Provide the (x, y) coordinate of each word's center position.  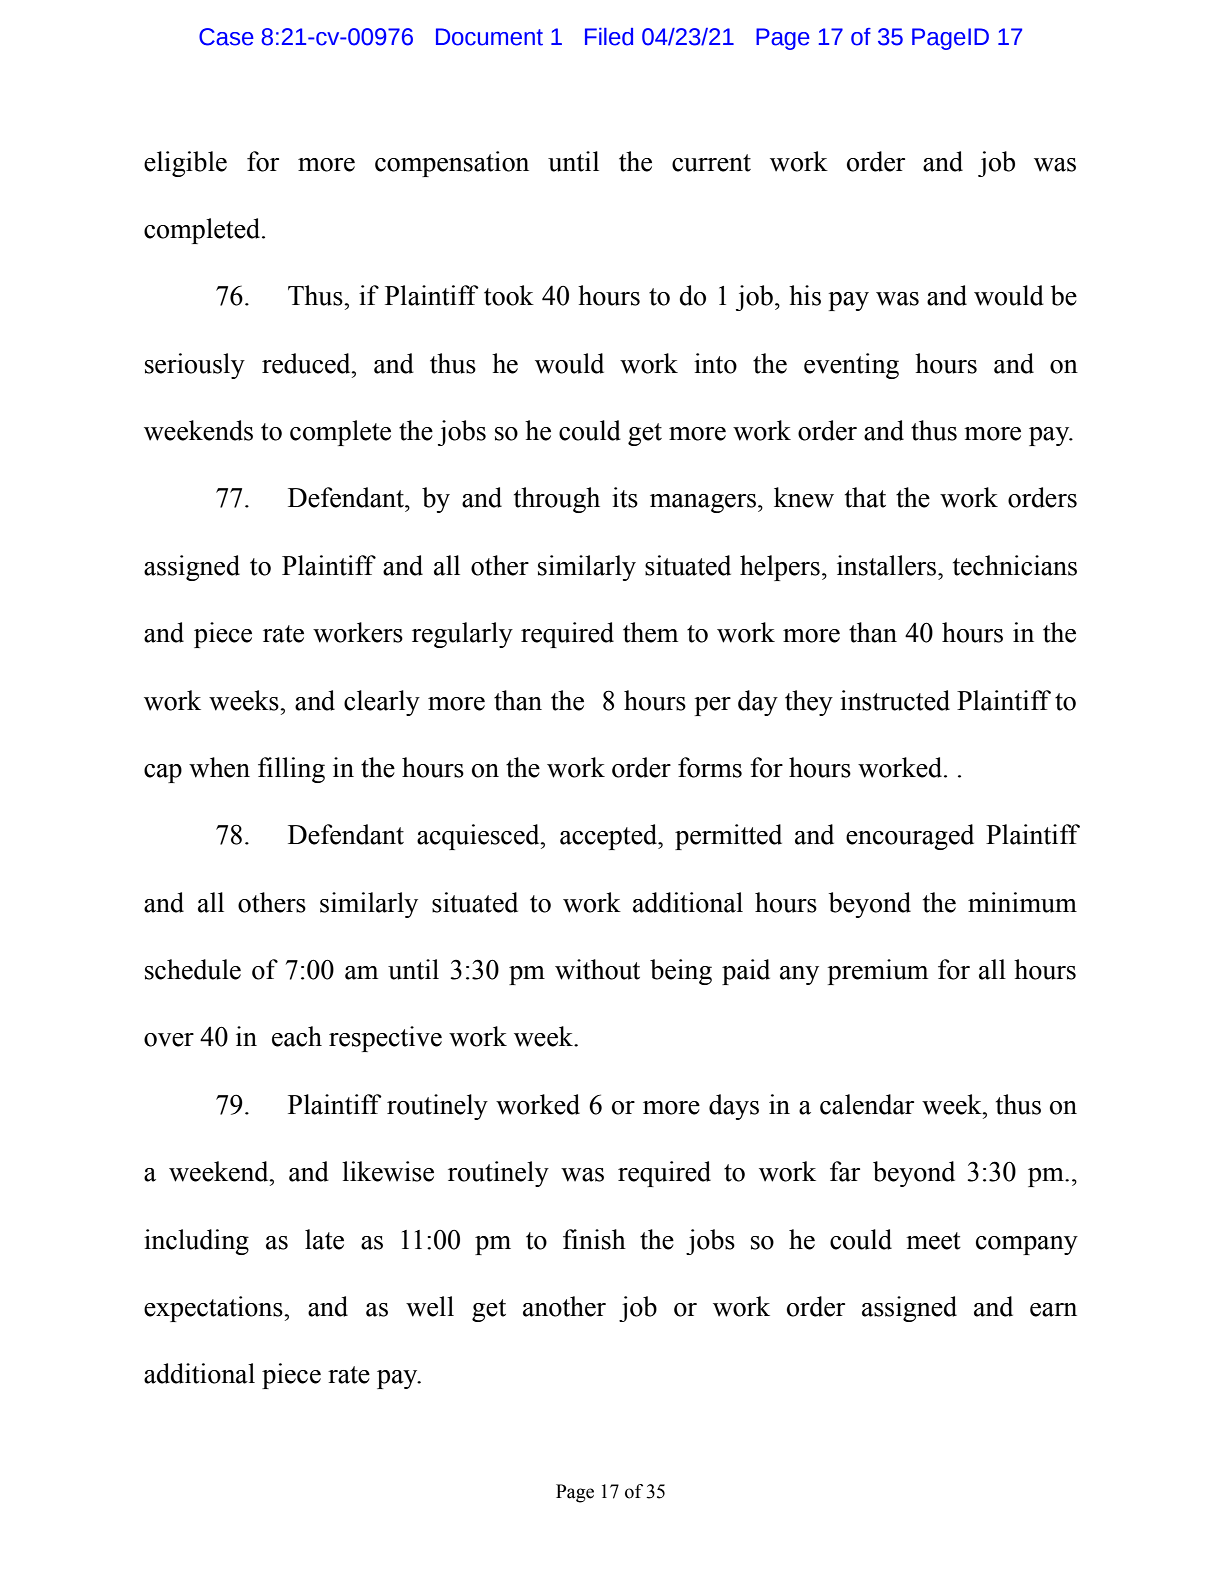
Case (226, 37)
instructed (895, 700)
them (650, 632)
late (324, 1239)
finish (594, 1239)
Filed (609, 37)
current (711, 163)
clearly (382, 703)
